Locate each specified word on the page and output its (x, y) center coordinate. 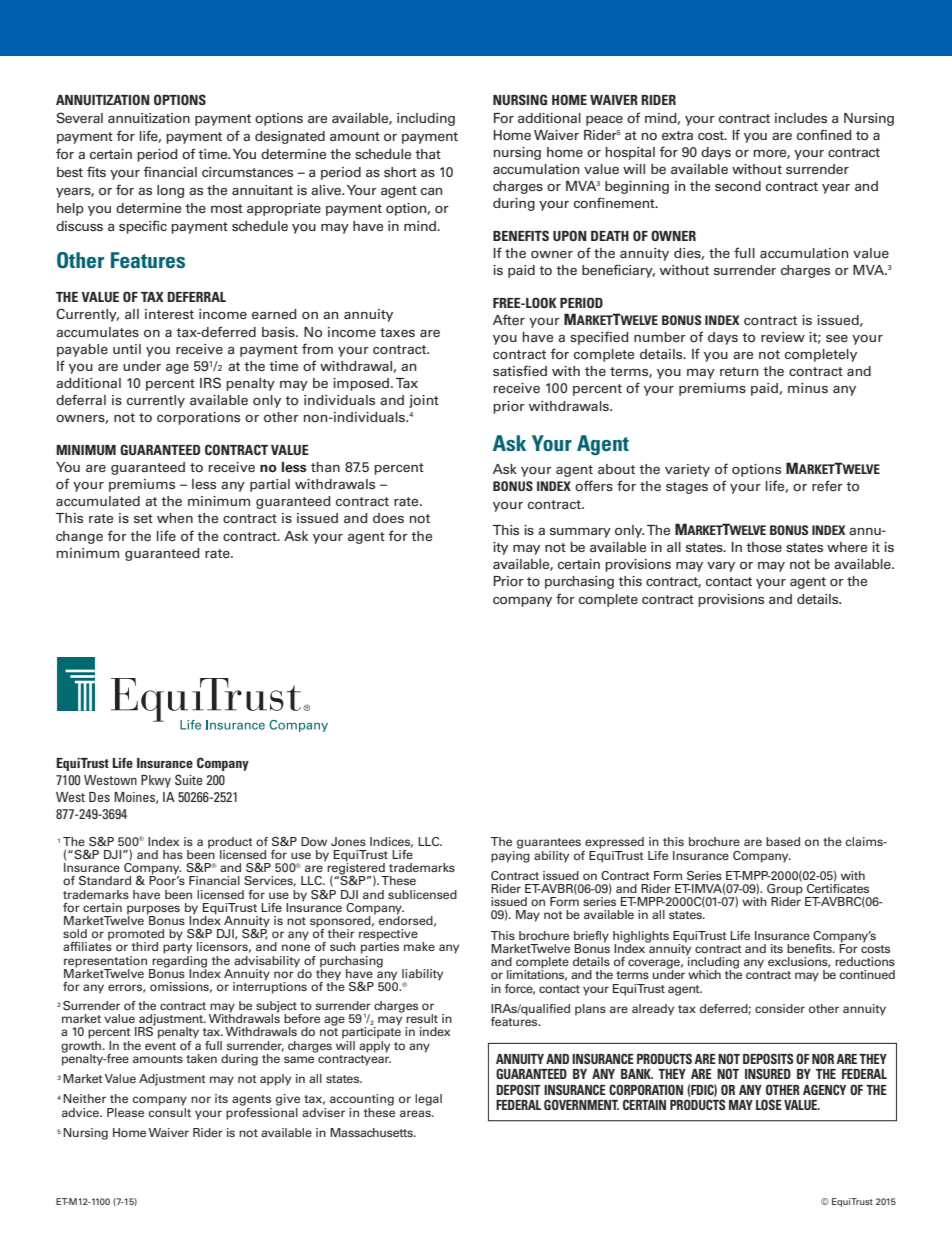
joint (424, 401)
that (428, 154)
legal (428, 1100)
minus (808, 388)
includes (801, 118)
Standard (105, 881)
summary (580, 533)
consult (170, 1111)
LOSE (769, 1104)
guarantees (549, 843)
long (170, 191)
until (127, 349)
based (783, 841)
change (79, 537)
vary (721, 567)
